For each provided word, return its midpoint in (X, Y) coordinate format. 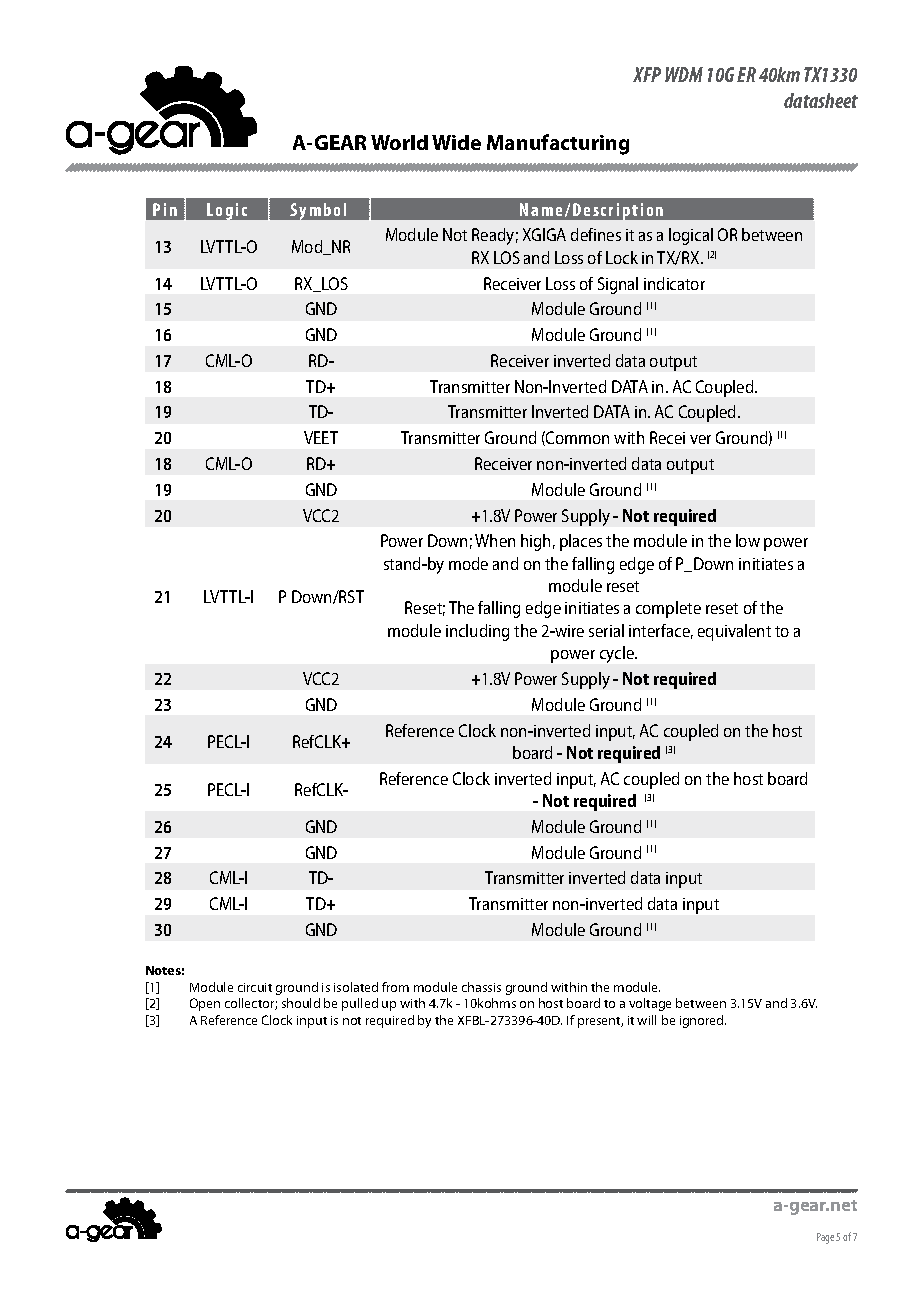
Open (205, 1004)
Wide (456, 142)
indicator (674, 283)
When (495, 540)
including (477, 632)
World (399, 142)
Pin (165, 209)
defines (596, 234)
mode (468, 563)
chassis (481, 987)
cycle (618, 654)
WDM (684, 74)
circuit (255, 987)
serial (606, 630)
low (748, 540)
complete (668, 609)
